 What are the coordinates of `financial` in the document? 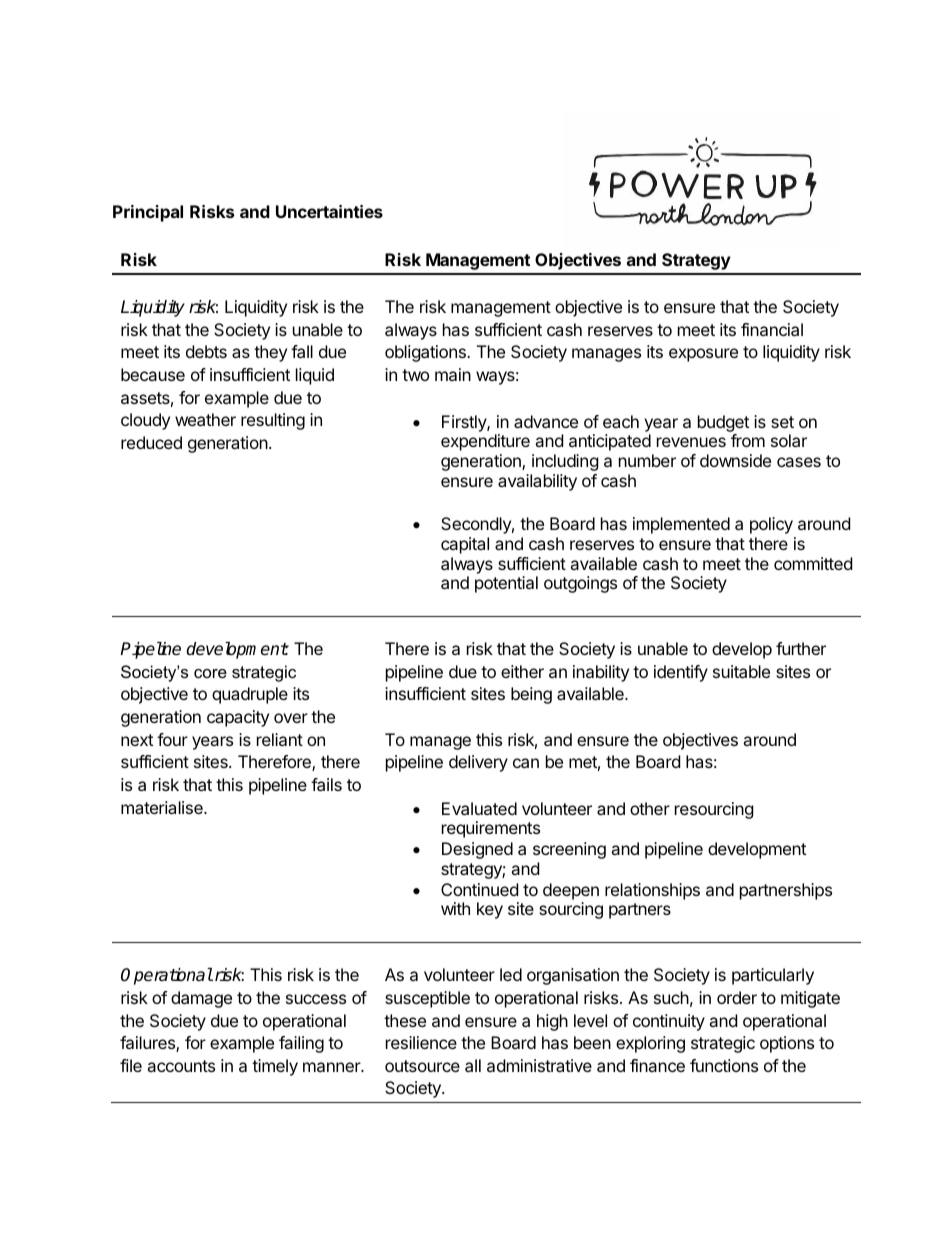 It's located at (772, 329).
